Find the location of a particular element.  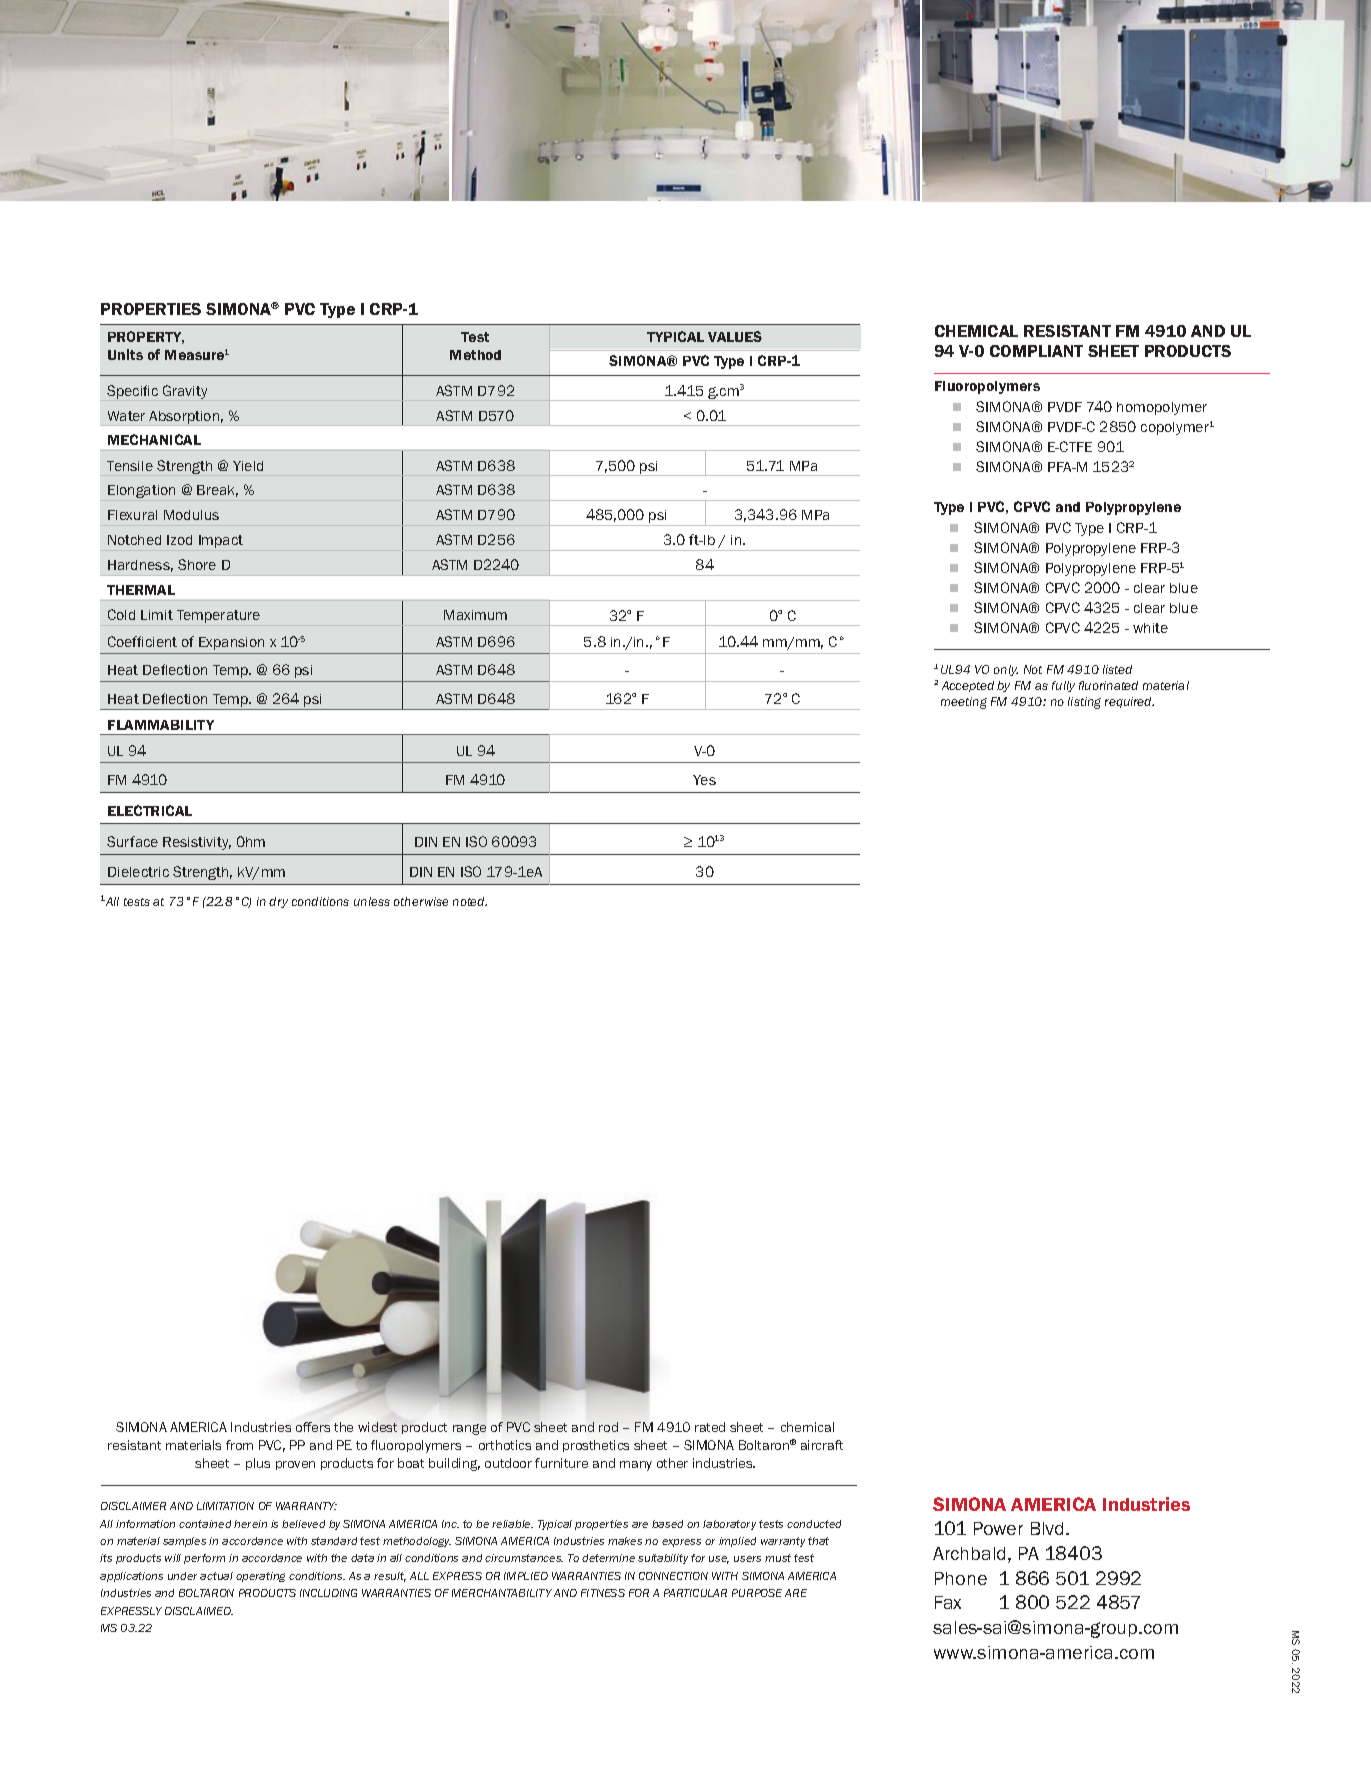

noted is located at coordinates (470, 901).
